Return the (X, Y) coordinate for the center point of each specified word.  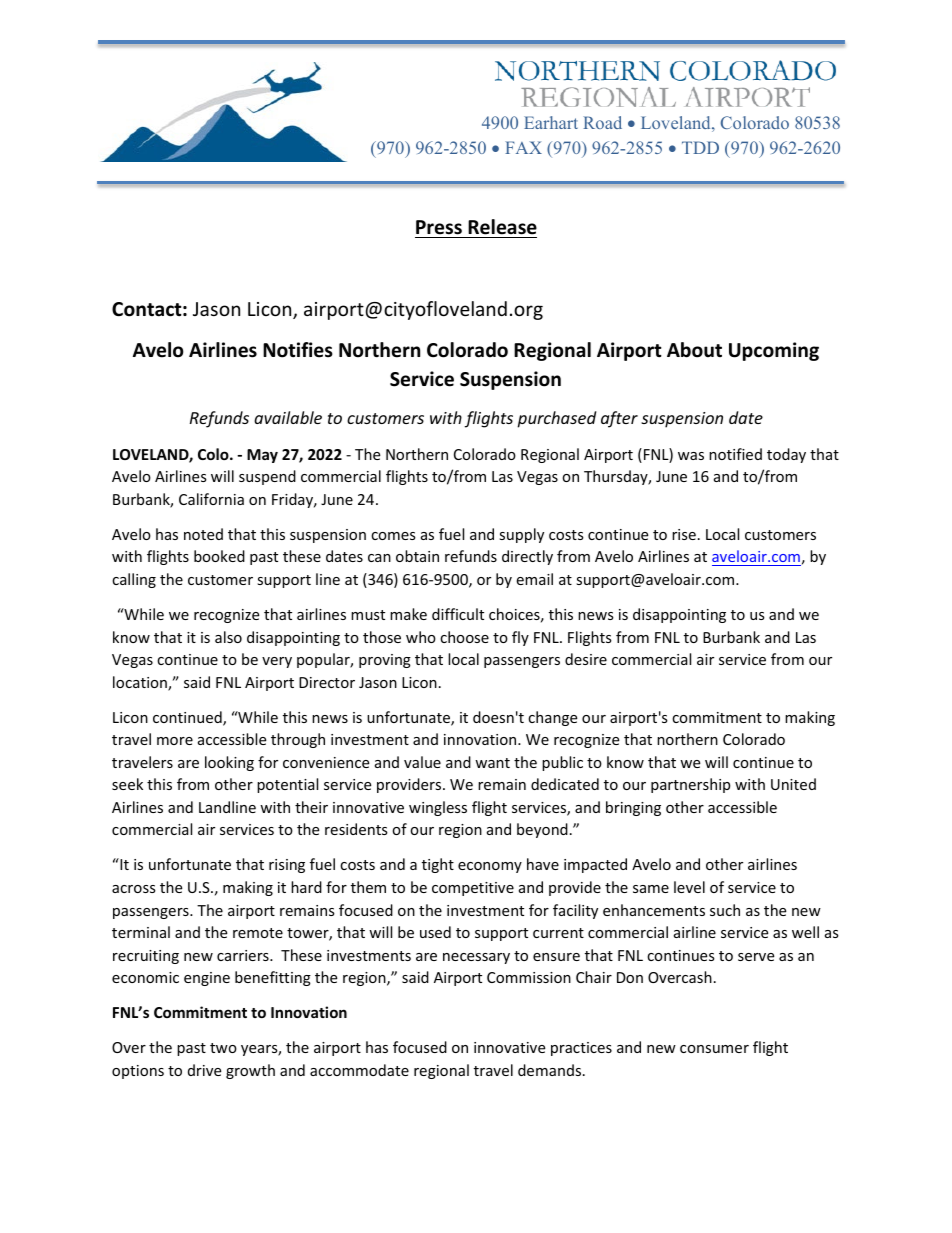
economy (490, 867)
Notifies (298, 350)
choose (464, 637)
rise (684, 534)
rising (287, 866)
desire (586, 659)
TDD (700, 147)
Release (502, 227)
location (141, 683)
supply (521, 535)
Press (439, 227)
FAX (523, 147)
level (689, 887)
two (223, 1048)
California (211, 499)
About (694, 350)
